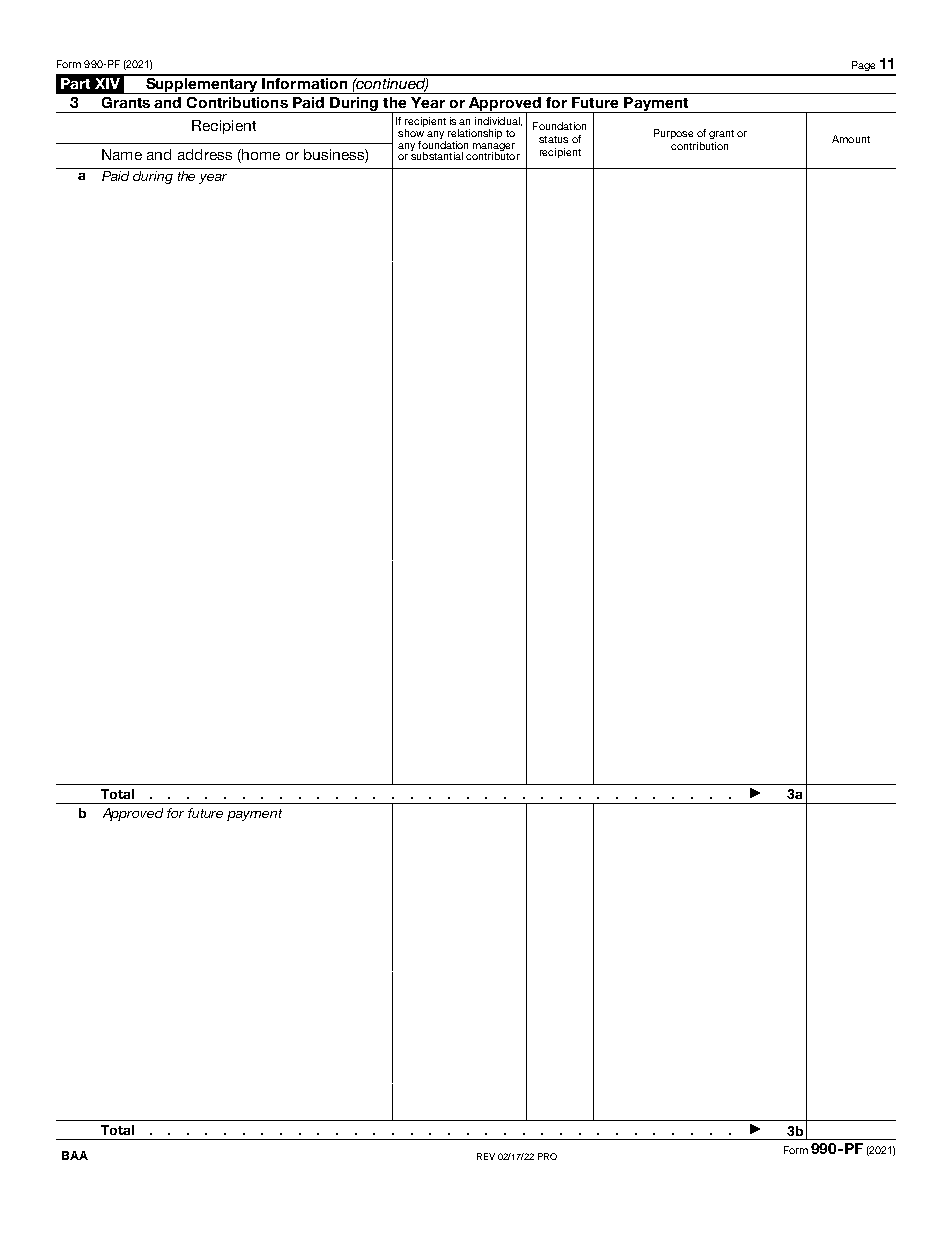  I want to click on REV, so click(486, 1156).
